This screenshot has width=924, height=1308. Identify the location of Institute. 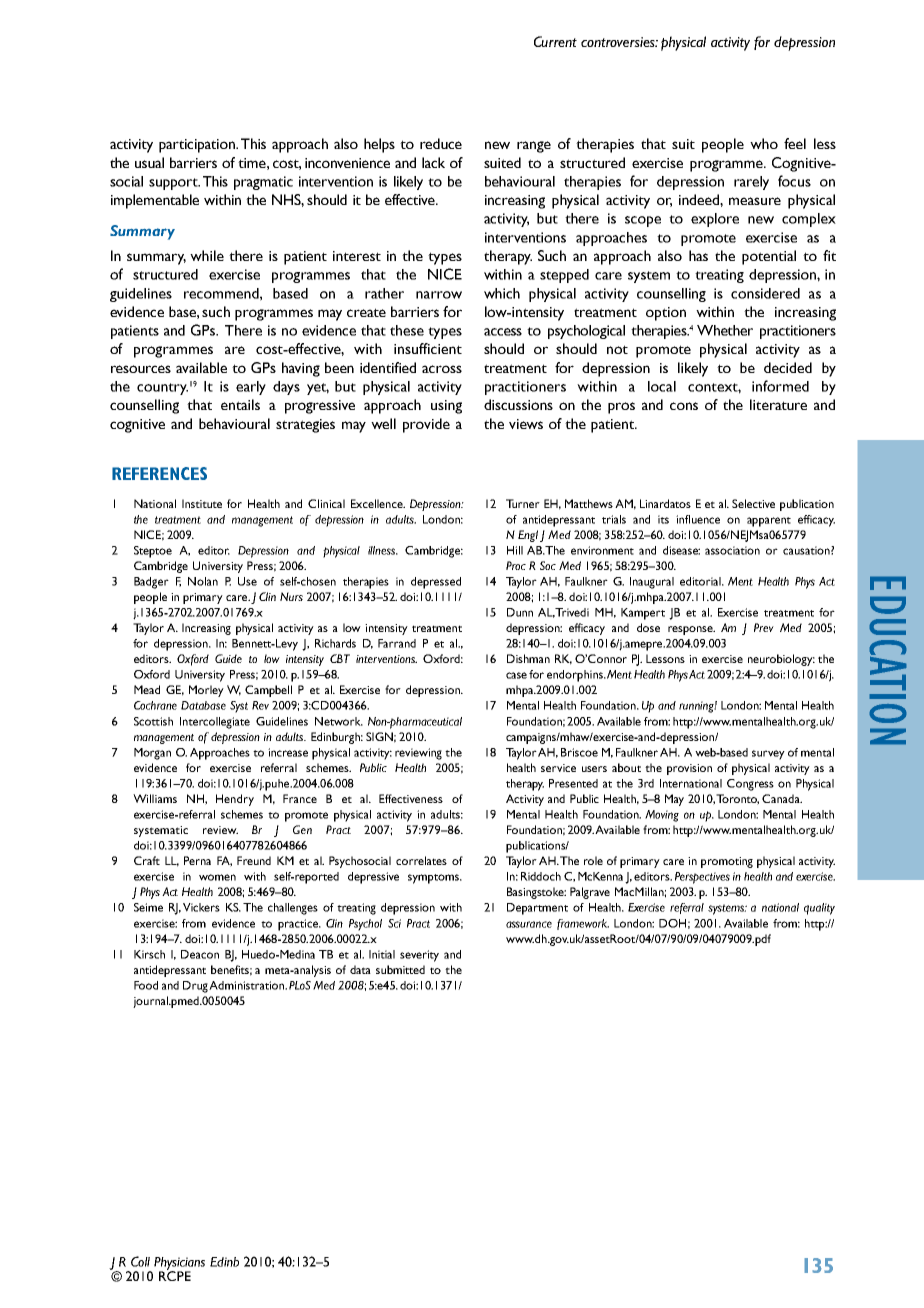
(202, 503).
